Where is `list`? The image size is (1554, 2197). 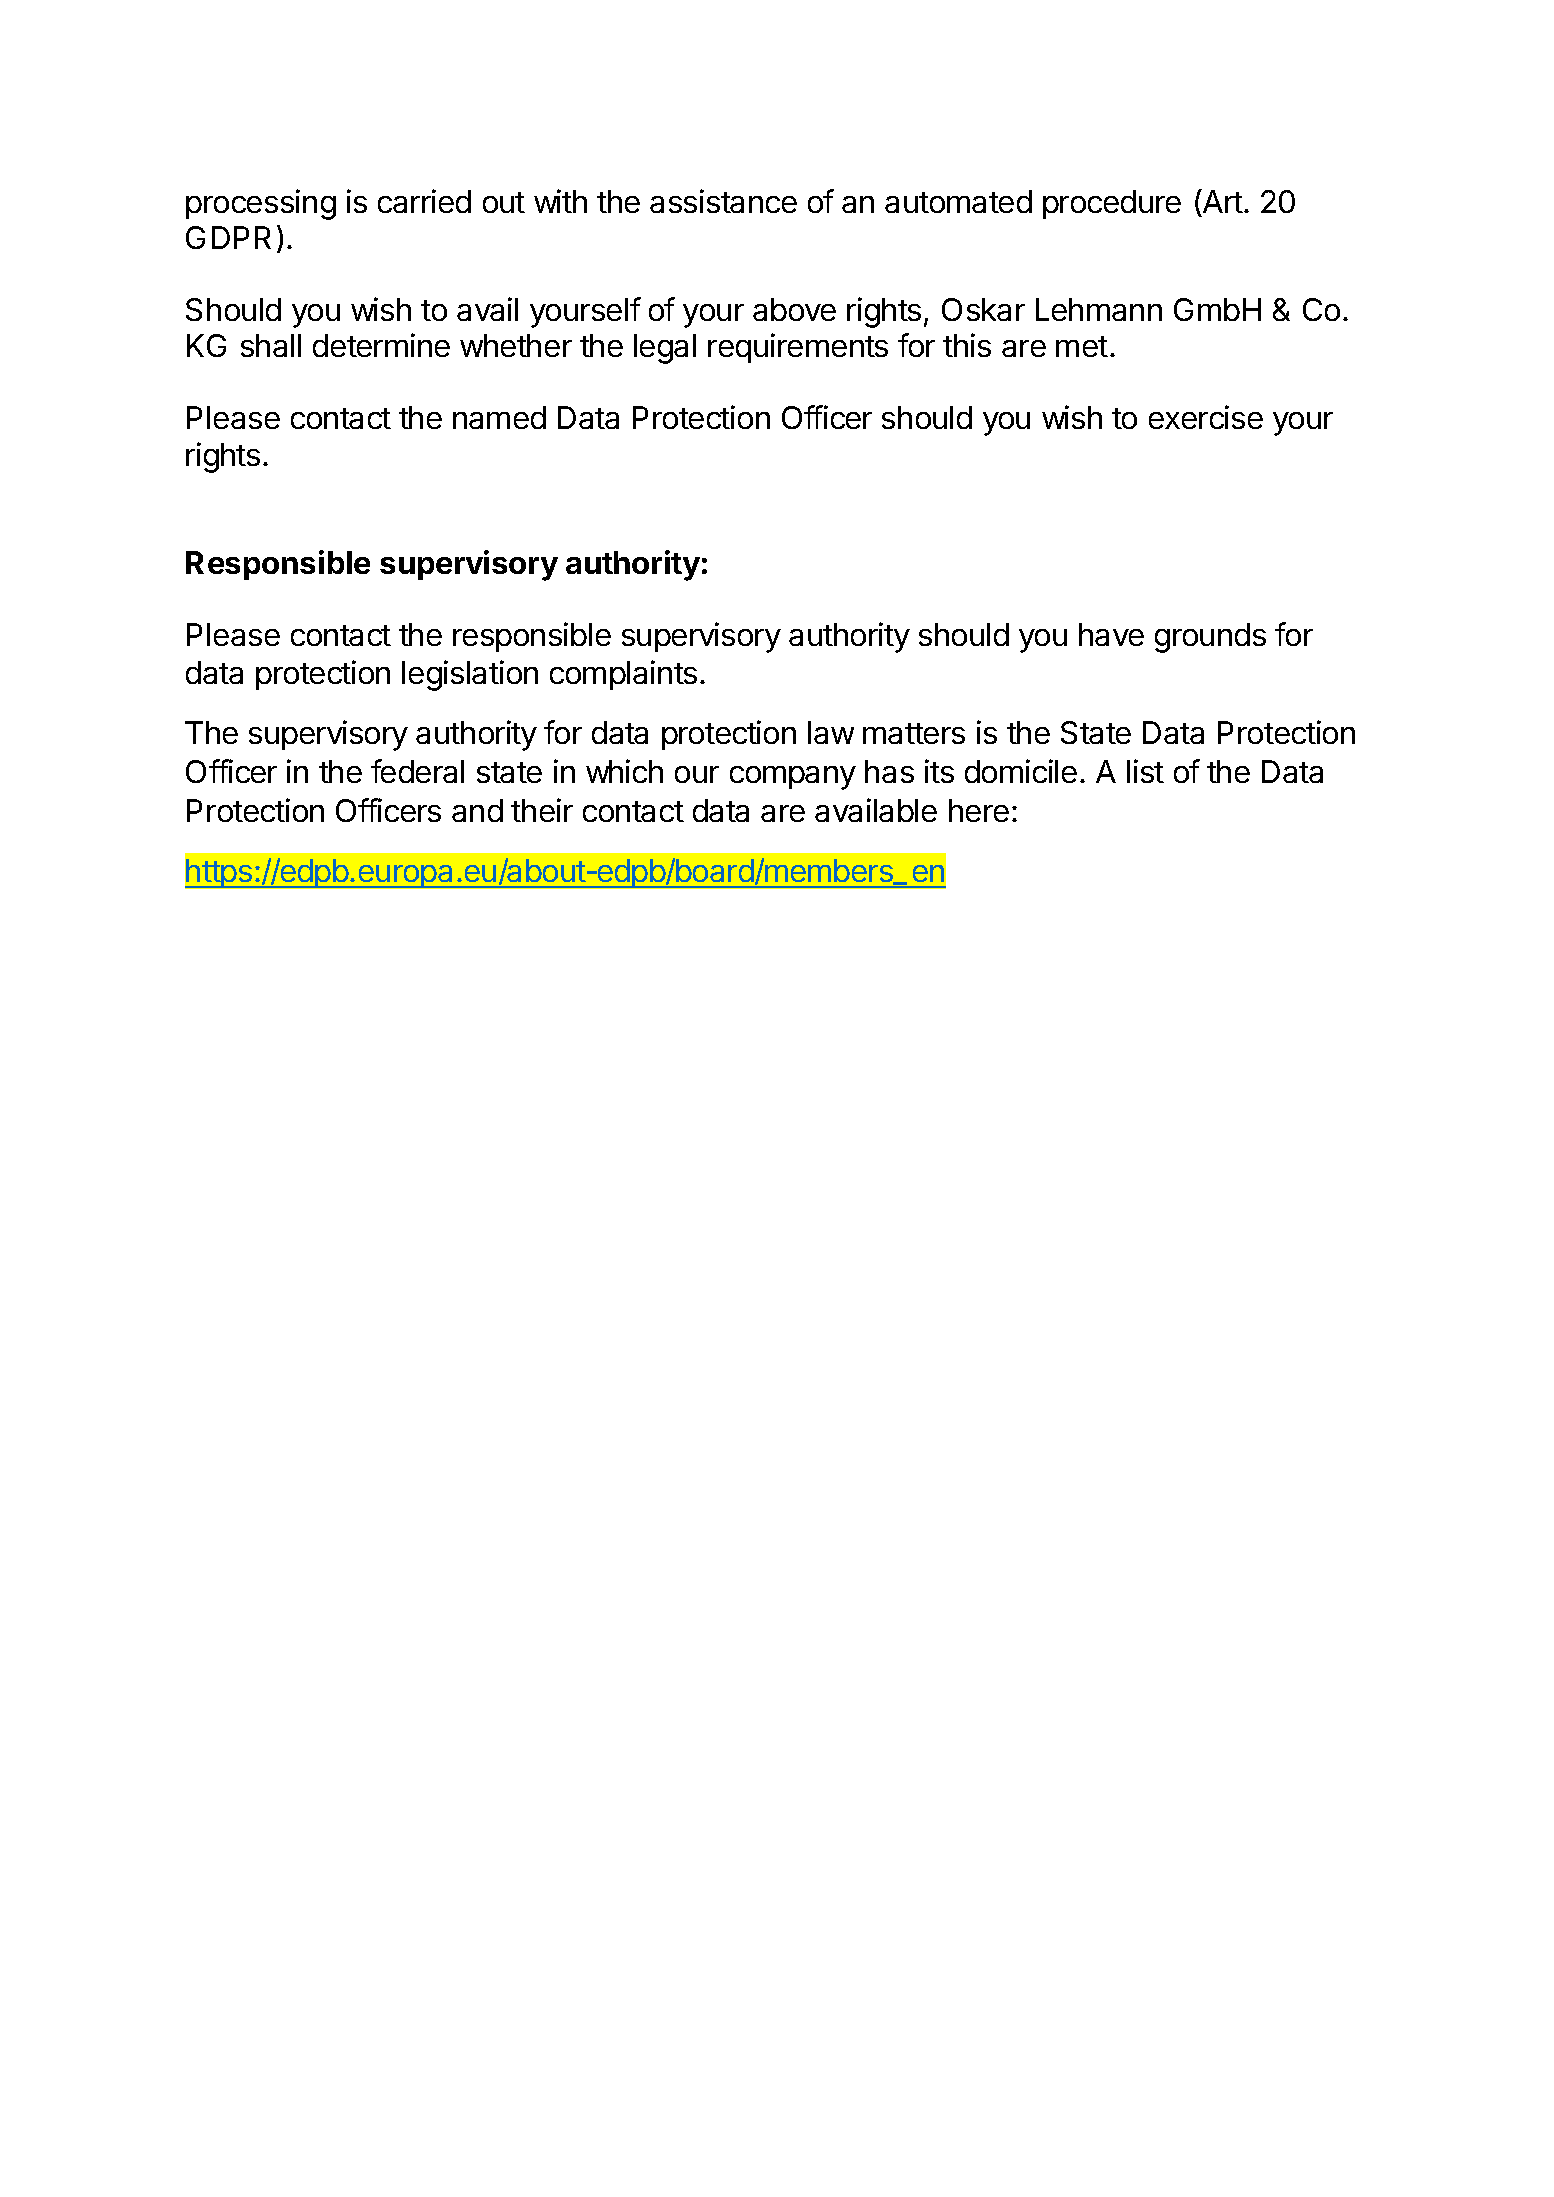
list is located at coordinates (1145, 771).
